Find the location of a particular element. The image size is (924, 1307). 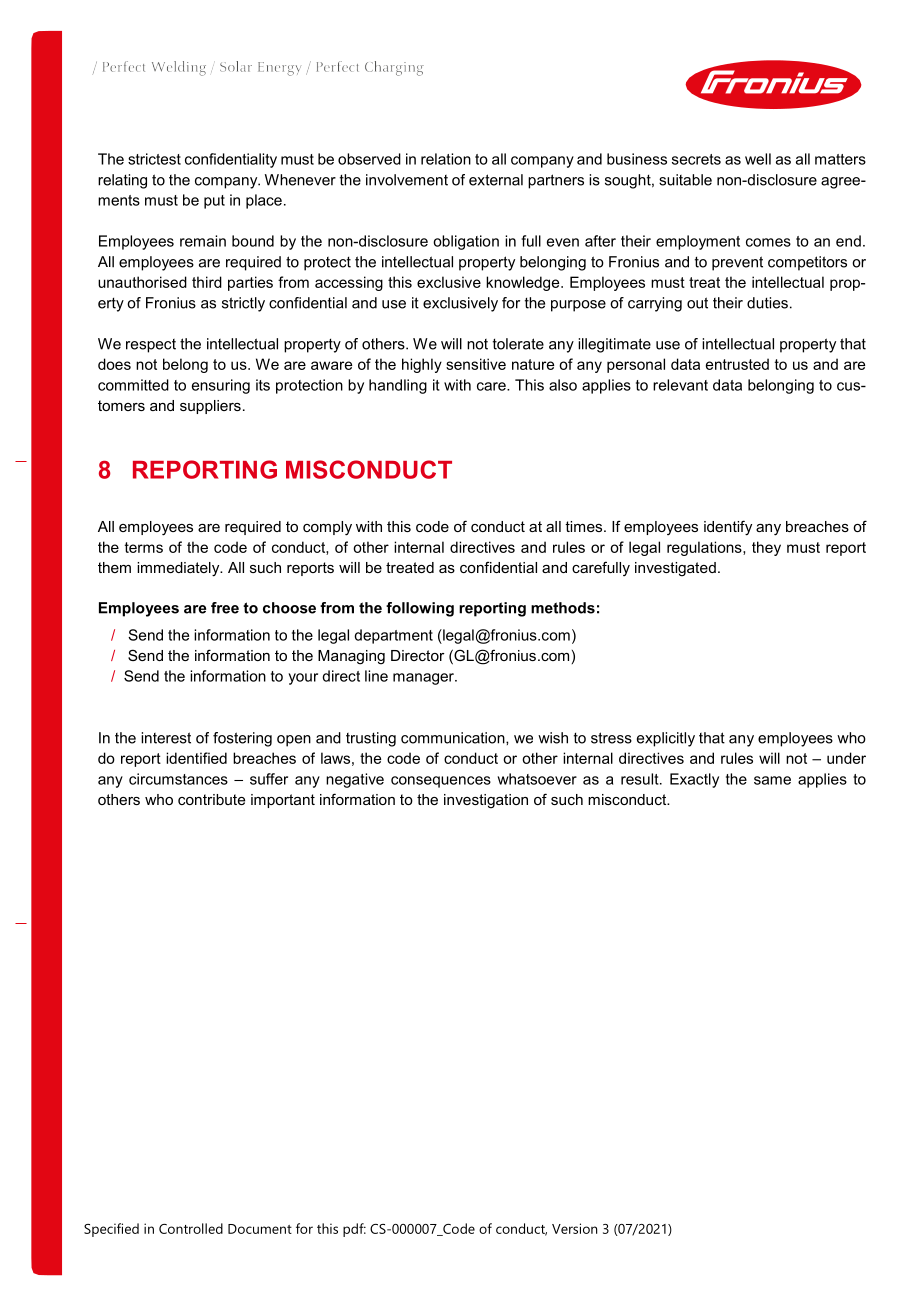

important is located at coordinates (283, 801).
